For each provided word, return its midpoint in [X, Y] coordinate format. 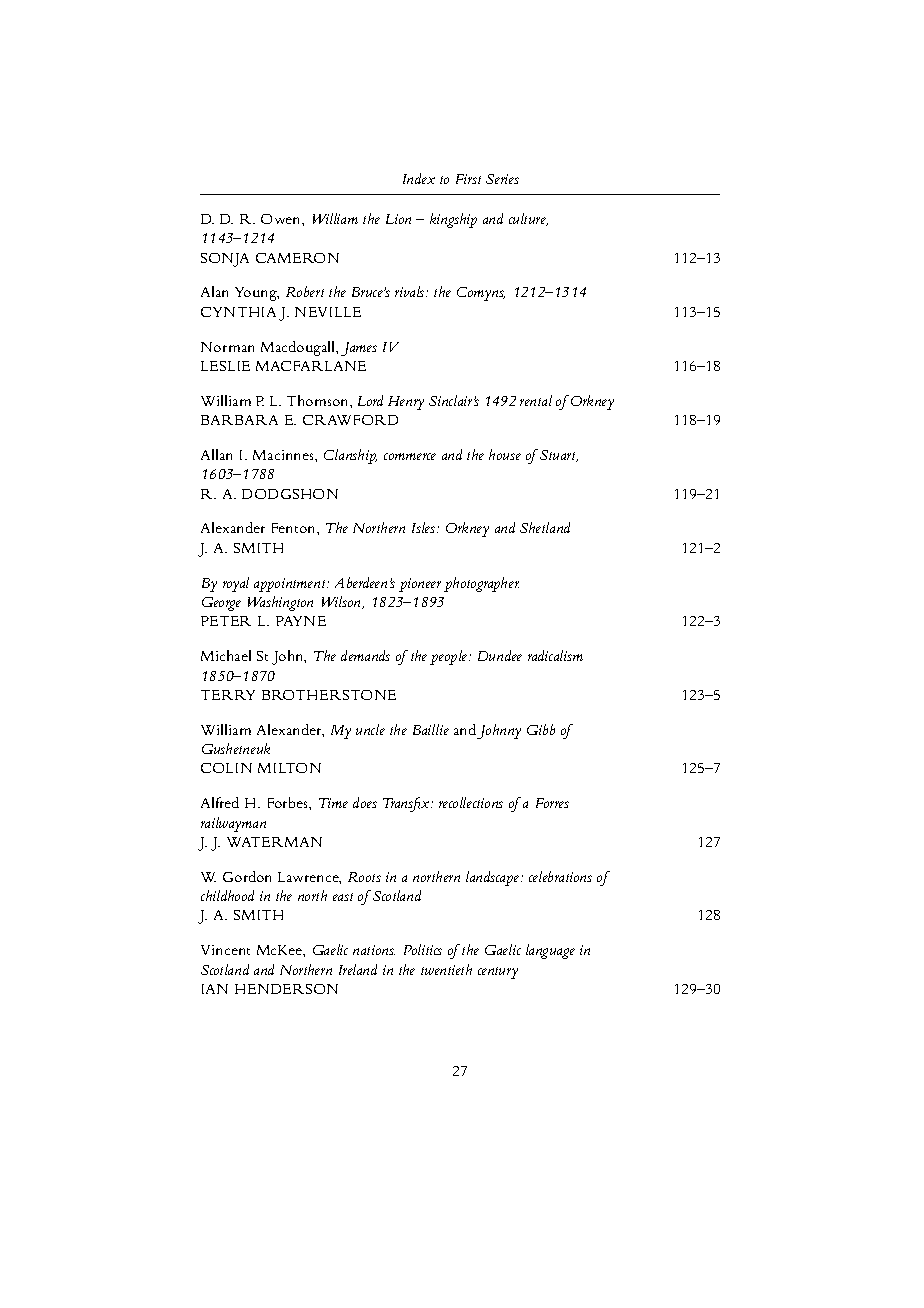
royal [236, 584]
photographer [481, 584]
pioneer [420, 585]
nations [374, 950]
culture [528, 219]
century [498, 973]
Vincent [225, 950]
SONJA [225, 260]
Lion [398, 219]
